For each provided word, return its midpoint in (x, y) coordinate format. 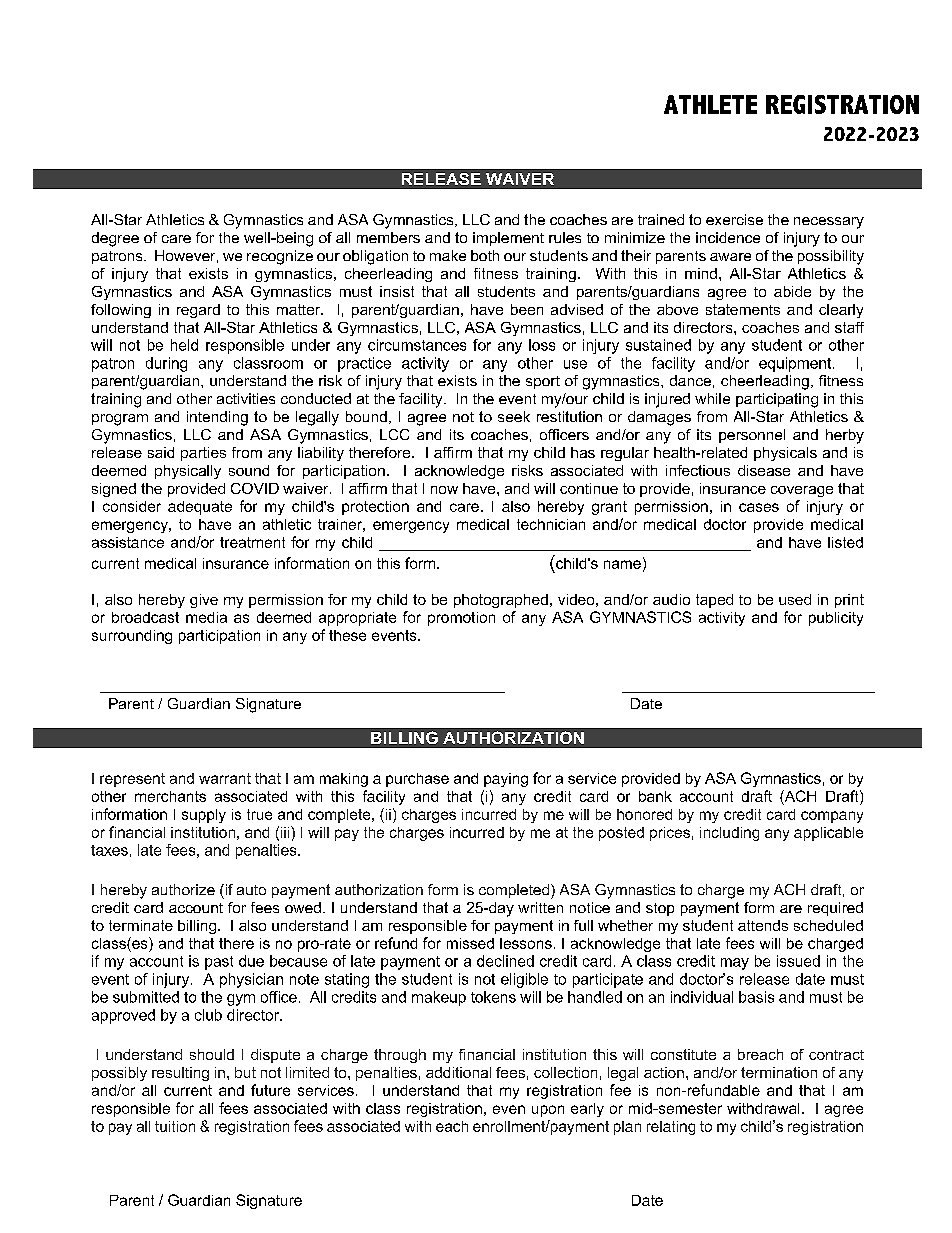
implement (508, 239)
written (540, 907)
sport (543, 382)
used (795, 599)
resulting (180, 1074)
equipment (796, 364)
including (729, 834)
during (166, 364)
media (206, 617)
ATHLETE (710, 104)
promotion (461, 619)
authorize (183, 889)
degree (115, 239)
